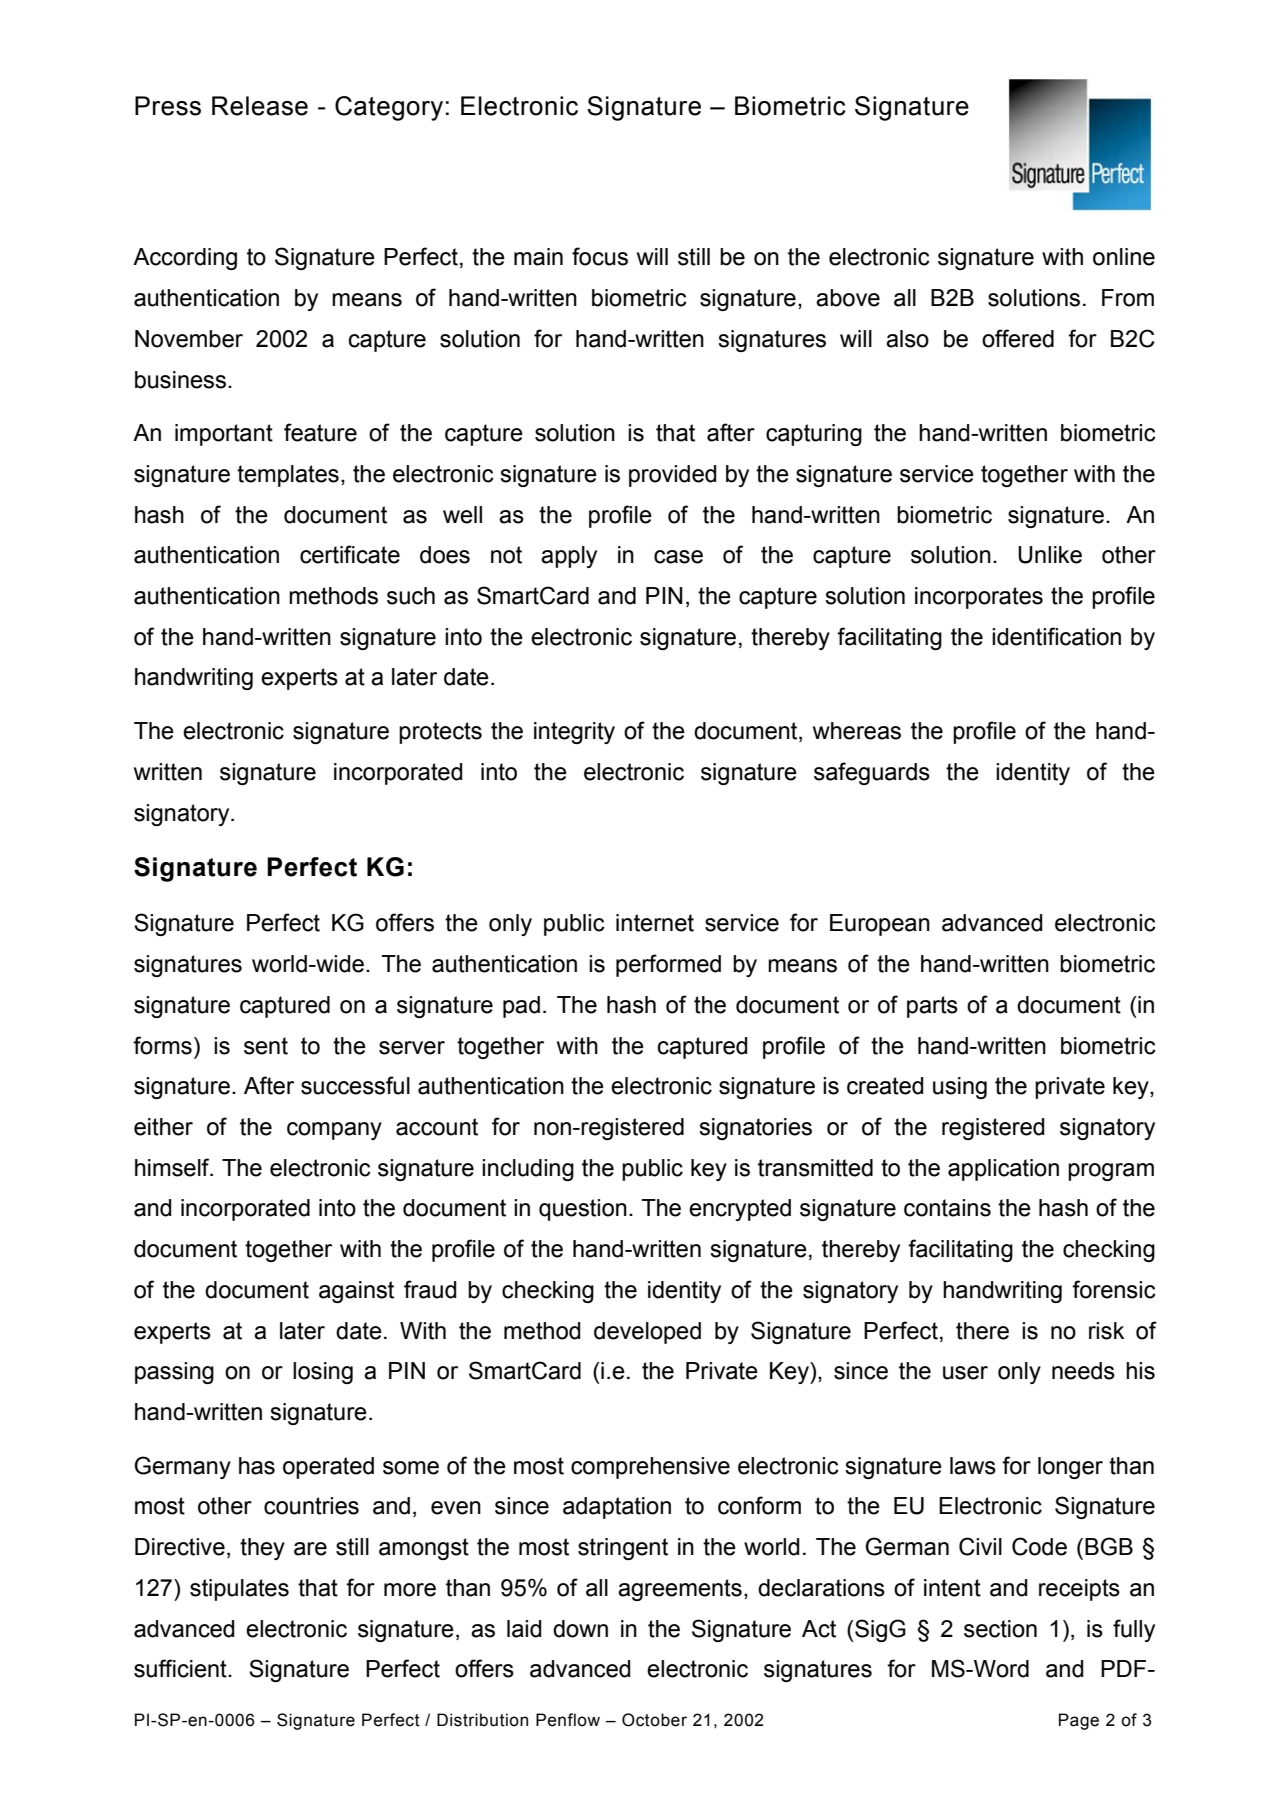  I want to click on sufficient, so click(181, 1668).
